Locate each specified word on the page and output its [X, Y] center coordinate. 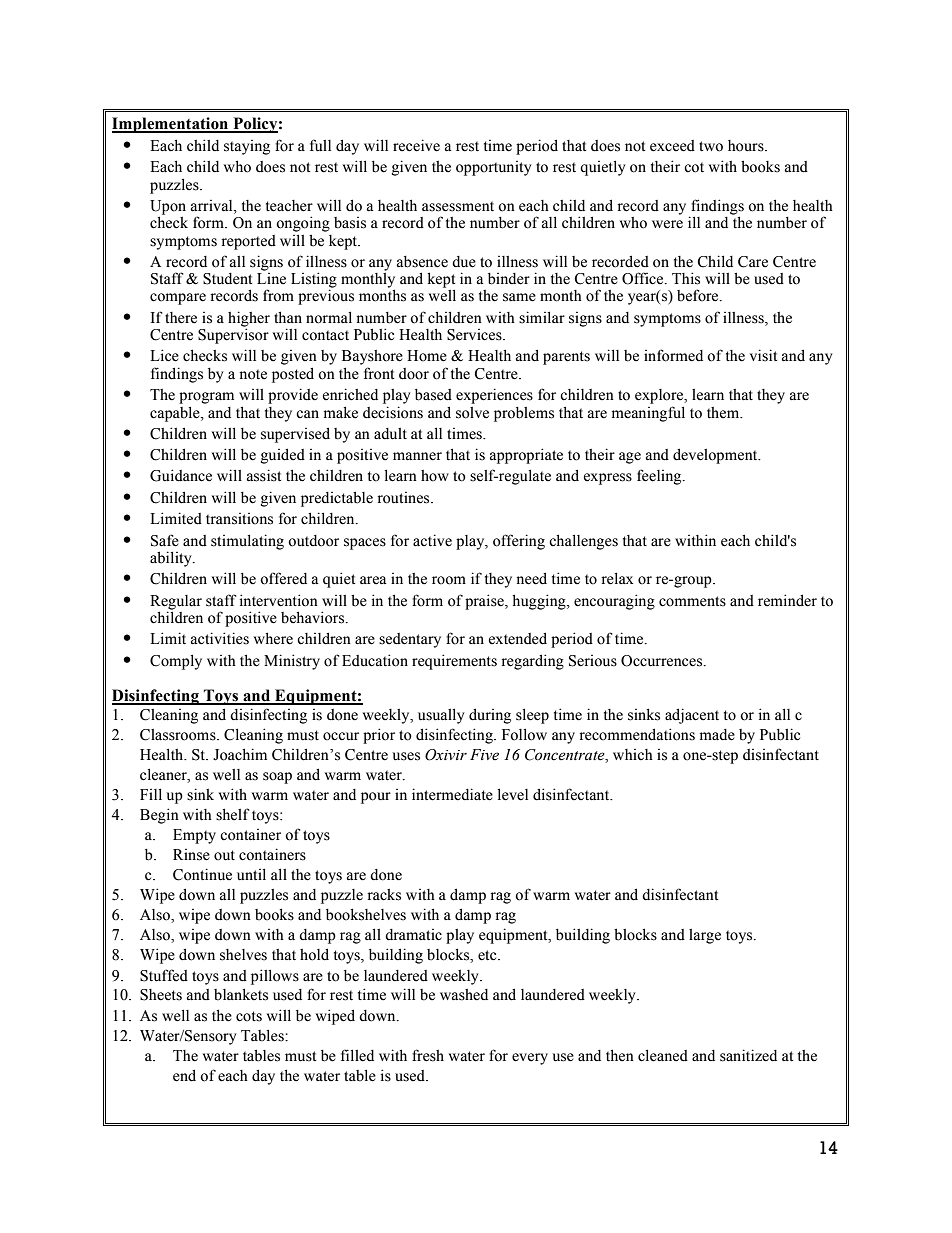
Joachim [240, 754]
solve [472, 413]
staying [247, 147]
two [711, 146]
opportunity [493, 168]
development [716, 456]
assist [264, 475]
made [717, 735]
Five [484, 755]
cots [249, 1016]
